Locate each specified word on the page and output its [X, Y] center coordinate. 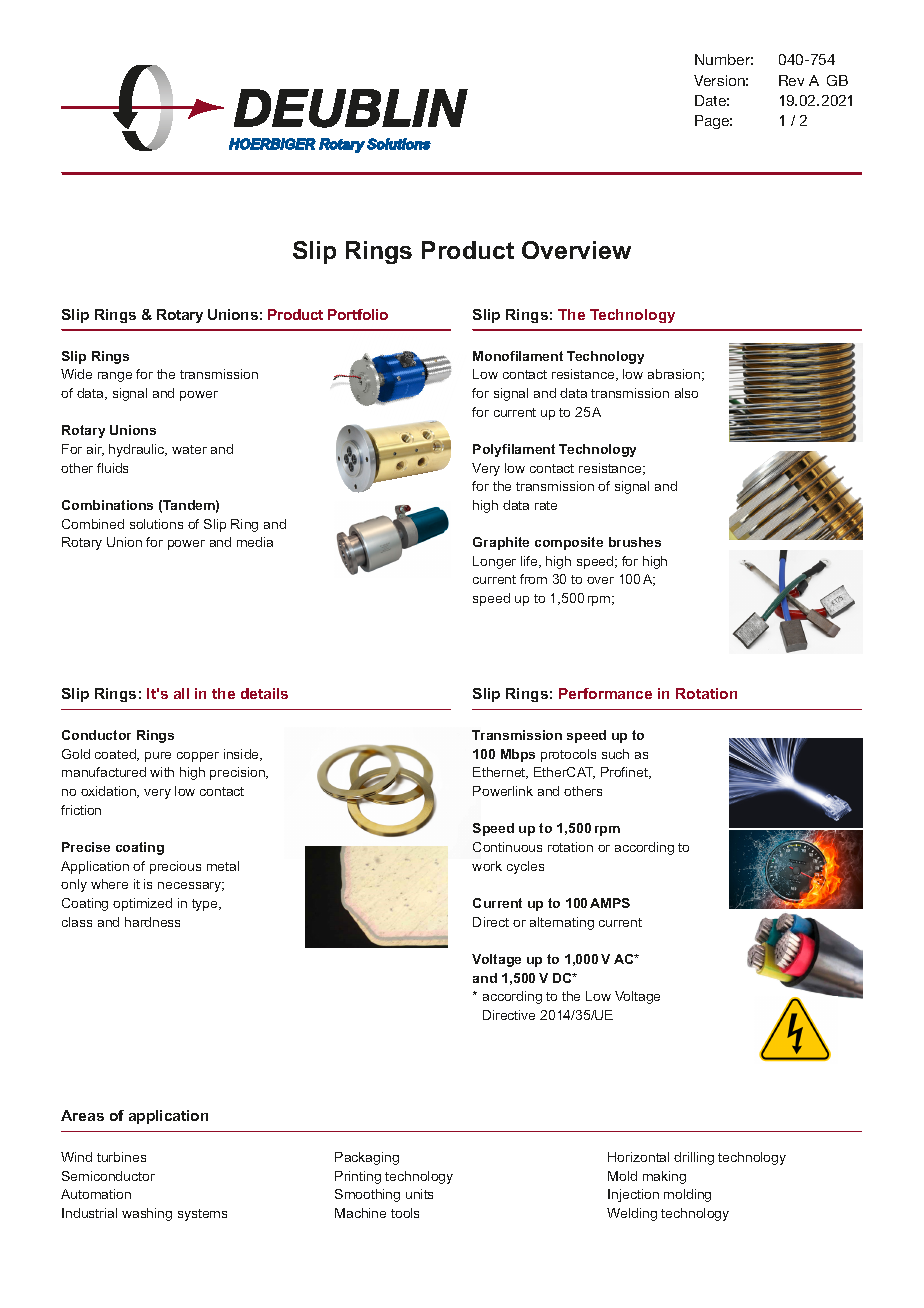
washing [147, 1214]
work [487, 866]
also [686, 393]
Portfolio [358, 314]
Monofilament [518, 356]
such [615, 754]
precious [175, 867]
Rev [791, 80]
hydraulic [138, 450]
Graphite [501, 543]
